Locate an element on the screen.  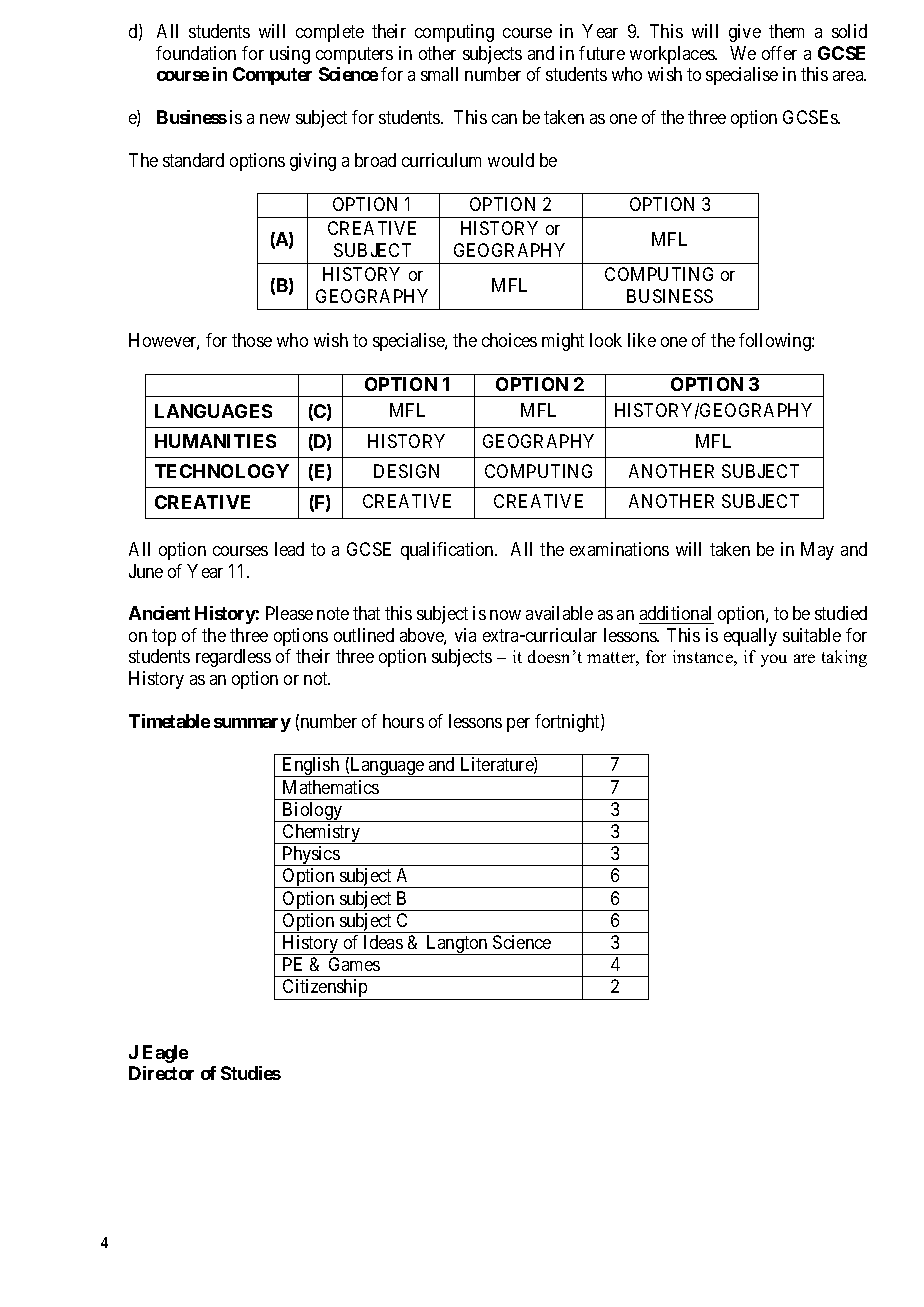
Ideas is located at coordinates (383, 942).
